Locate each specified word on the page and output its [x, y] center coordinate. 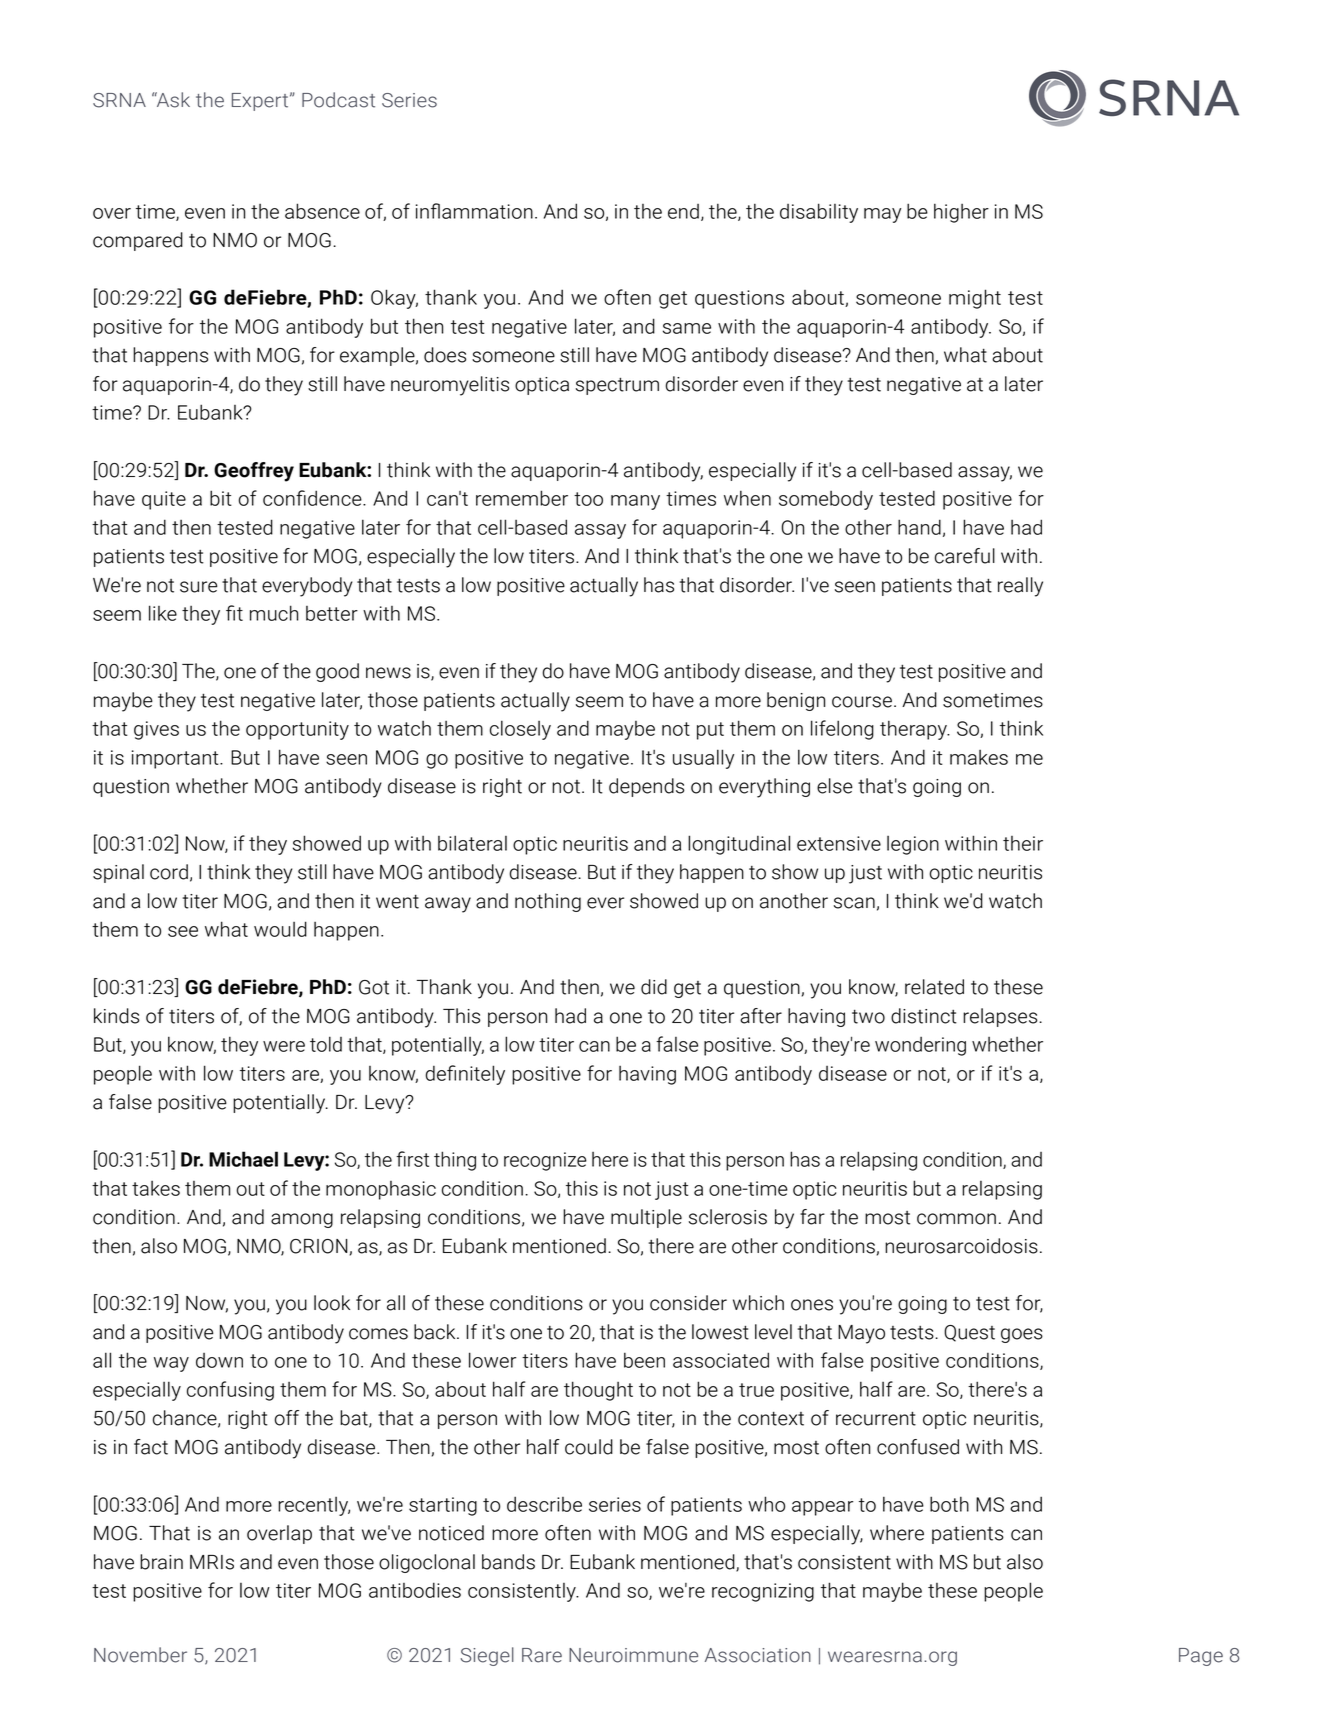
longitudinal [739, 845]
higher [961, 213]
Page [1201, 1657]
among [302, 1220]
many [635, 502]
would [280, 929]
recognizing [763, 1592]
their [1023, 843]
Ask [172, 100]
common [956, 1219]
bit [221, 498]
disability [819, 213]
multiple [646, 1218]
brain [161, 1562]
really [1020, 587]
